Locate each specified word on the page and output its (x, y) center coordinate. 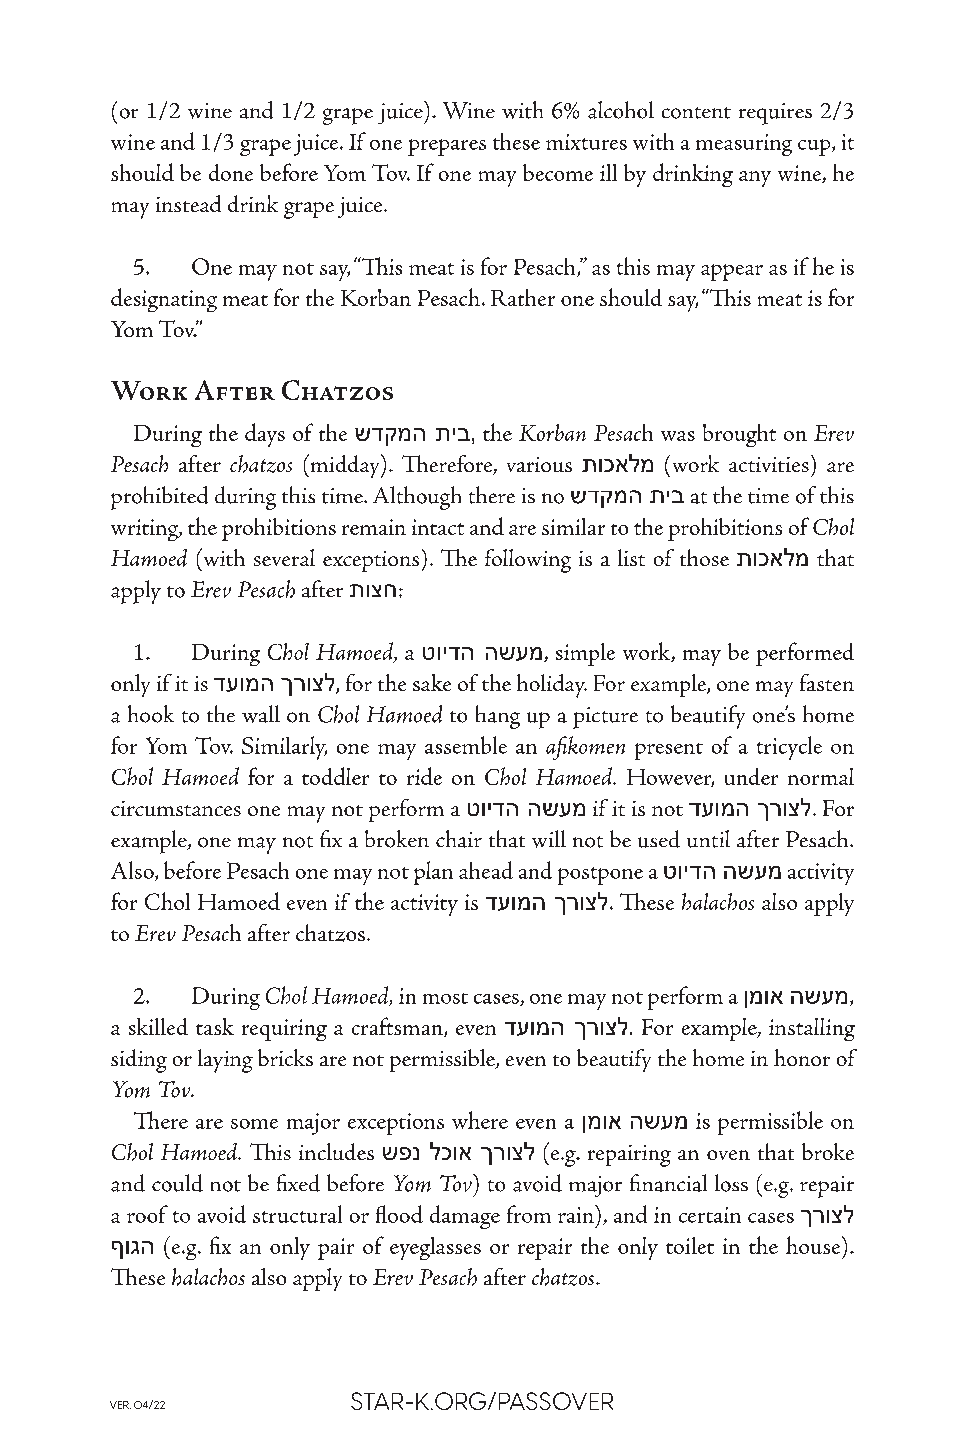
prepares (447, 147)
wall (261, 714)
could (177, 1183)
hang (498, 717)
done (231, 172)
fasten (827, 682)
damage (465, 1217)
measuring (744, 145)
